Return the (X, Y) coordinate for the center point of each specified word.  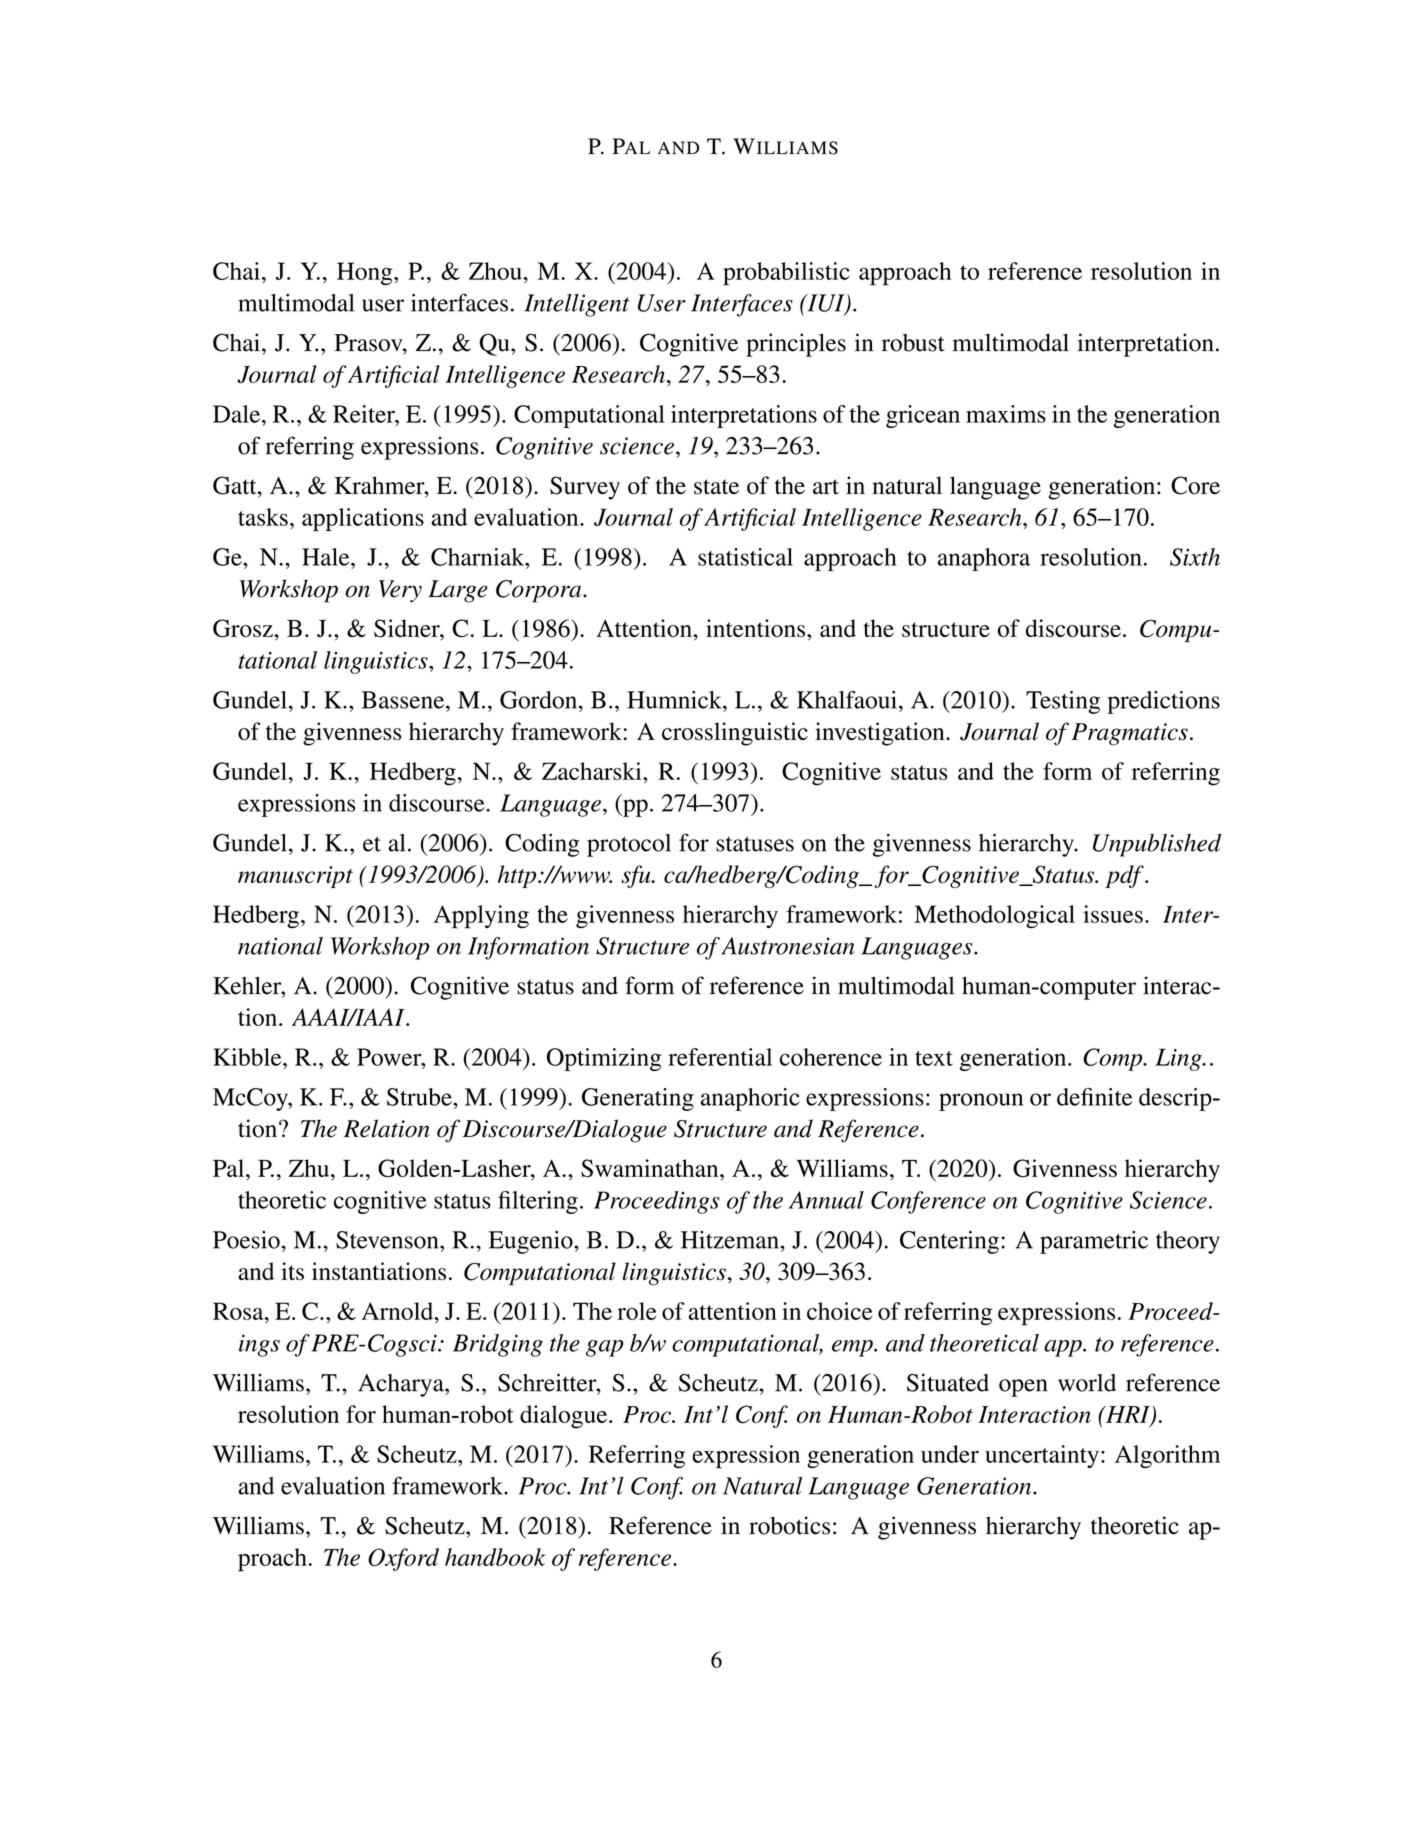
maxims (1006, 414)
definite (1094, 1097)
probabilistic (786, 274)
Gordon (540, 700)
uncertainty (1042, 1456)
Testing (1063, 702)
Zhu (310, 1168)
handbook (495, 1557)
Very (400, 591)
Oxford (403, 1559)
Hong (366, 273)
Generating (638, 1099)
